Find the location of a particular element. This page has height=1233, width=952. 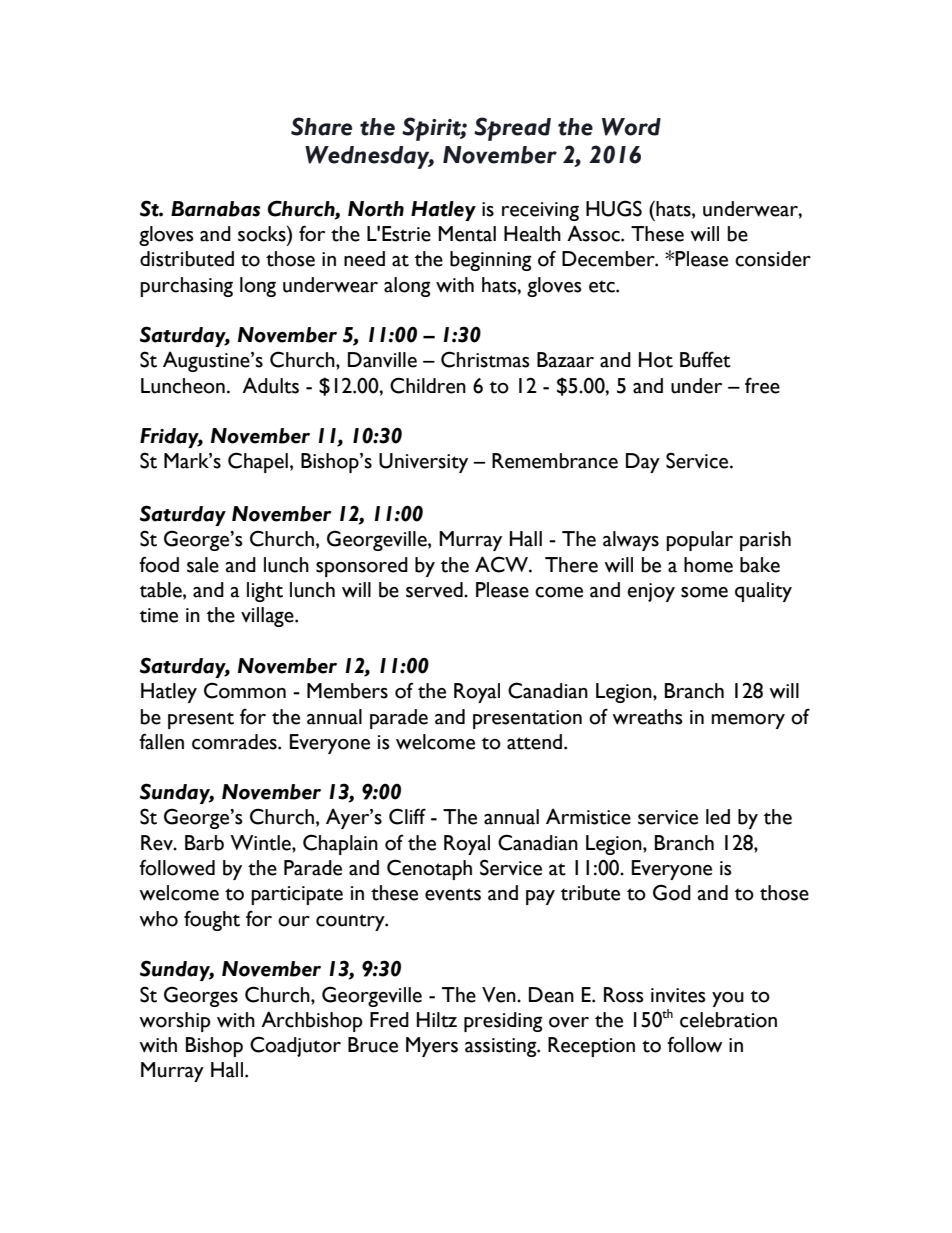

presiding is located at coordinates (503, 1022).
